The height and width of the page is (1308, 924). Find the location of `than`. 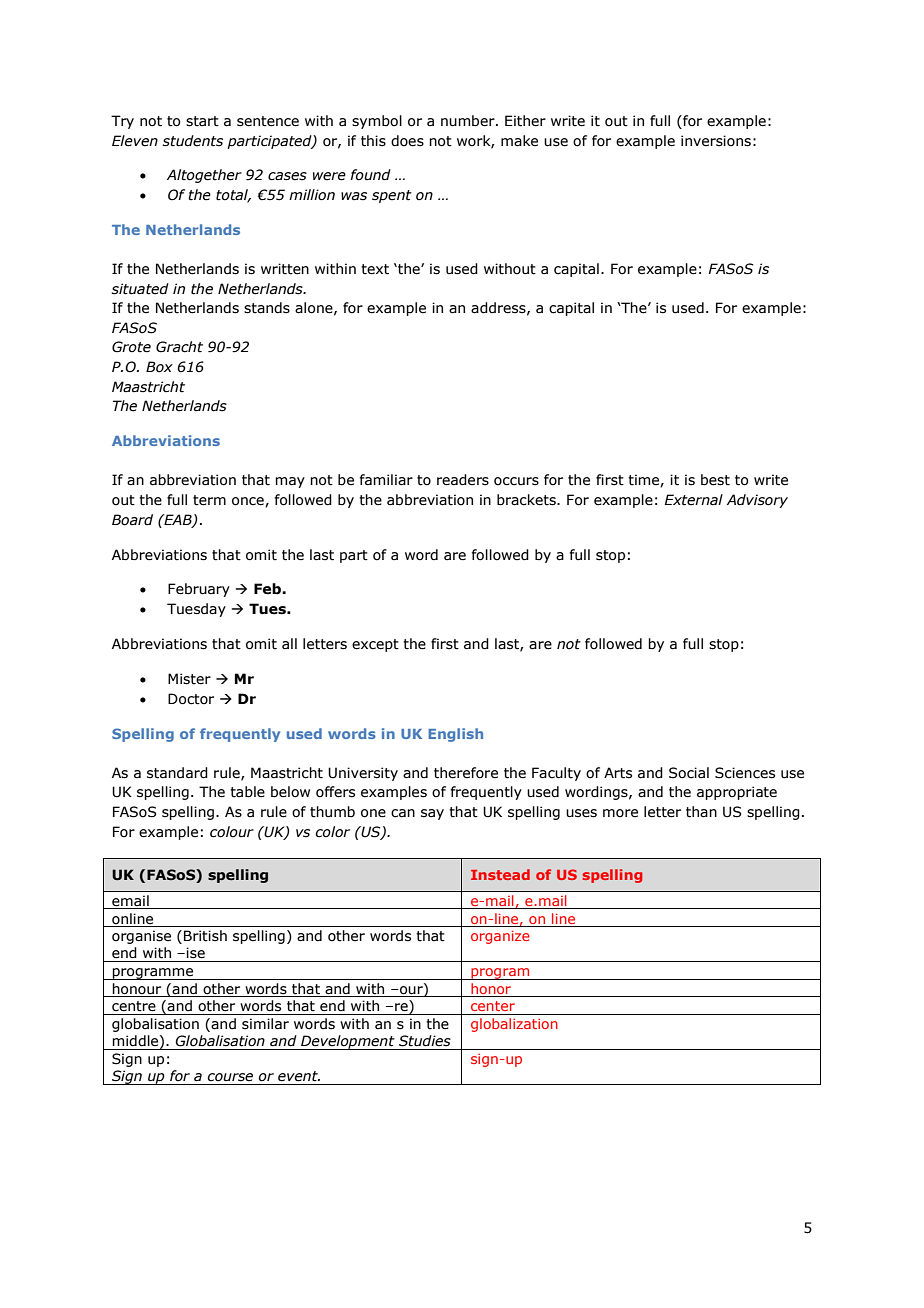

than is located at coordinates (701, 812).
